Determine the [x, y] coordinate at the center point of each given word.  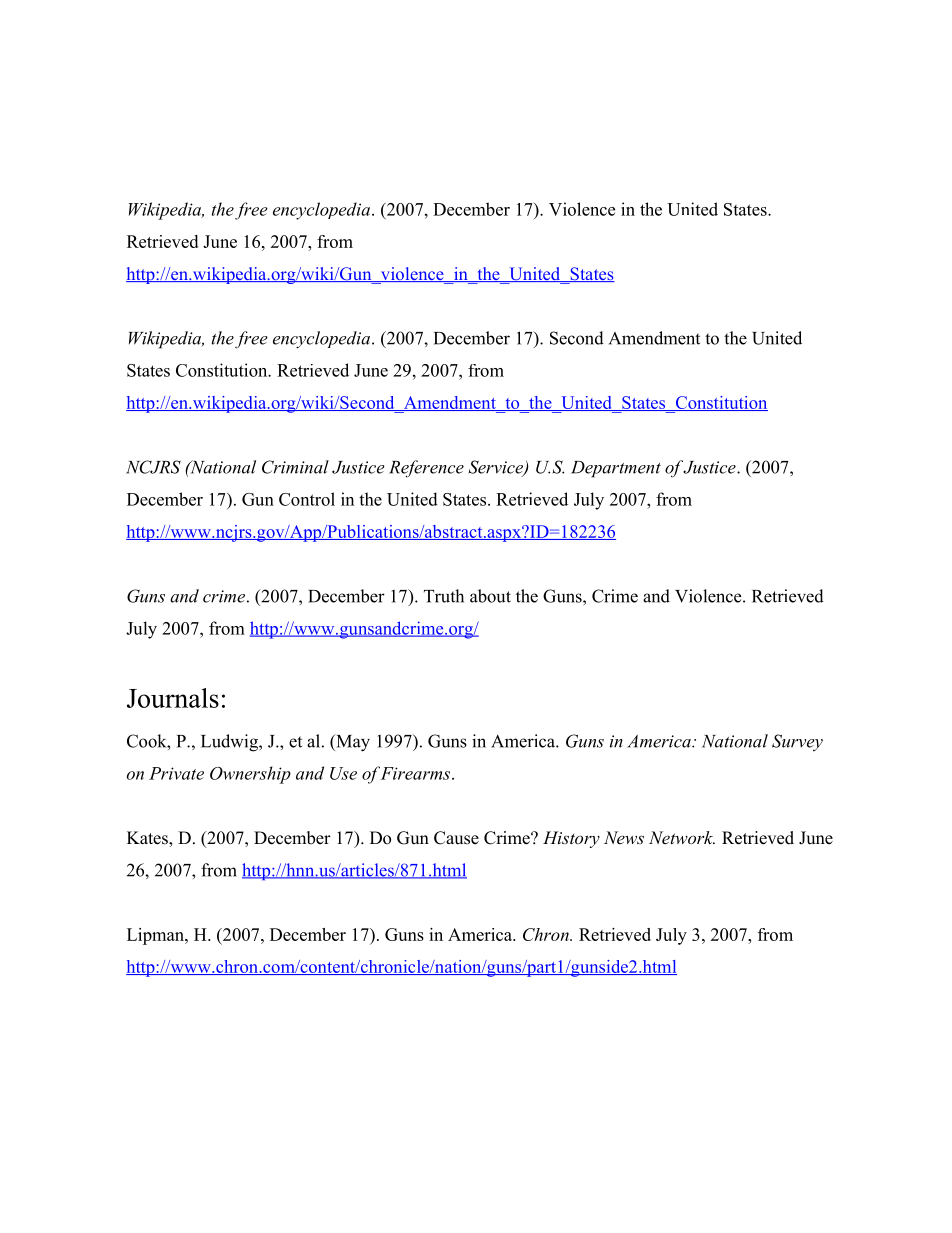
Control [307, 499]
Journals [173, 698]
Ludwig [230, 743]
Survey [797, 742]
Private [176, 773]
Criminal [295, 467]
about [490, 596]
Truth [444, 596]
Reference [426, 468]
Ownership [250, 775]
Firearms [415, 773]
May [352, 743]
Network [682, 837]
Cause [456, 838]
